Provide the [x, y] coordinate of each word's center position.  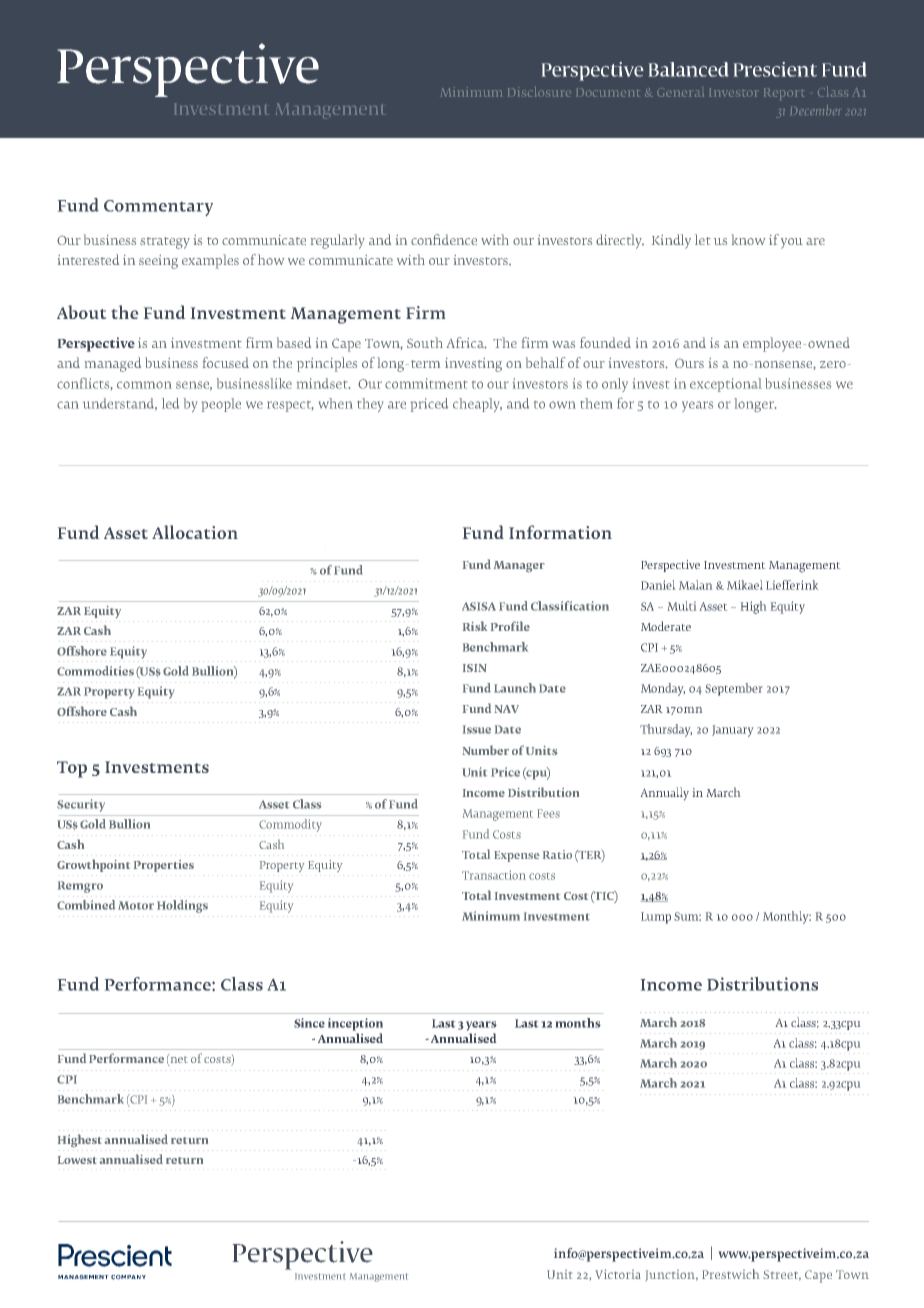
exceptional [726, 385]
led [170, 403]
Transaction [494, 875]
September [733, 689]
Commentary [158, 208]
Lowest [77, 1160]
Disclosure [539, 92]
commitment [426, 383]
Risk [475, 626]
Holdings [182, 906]
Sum [687, 916]
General [680, 92]
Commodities [95, 671]
